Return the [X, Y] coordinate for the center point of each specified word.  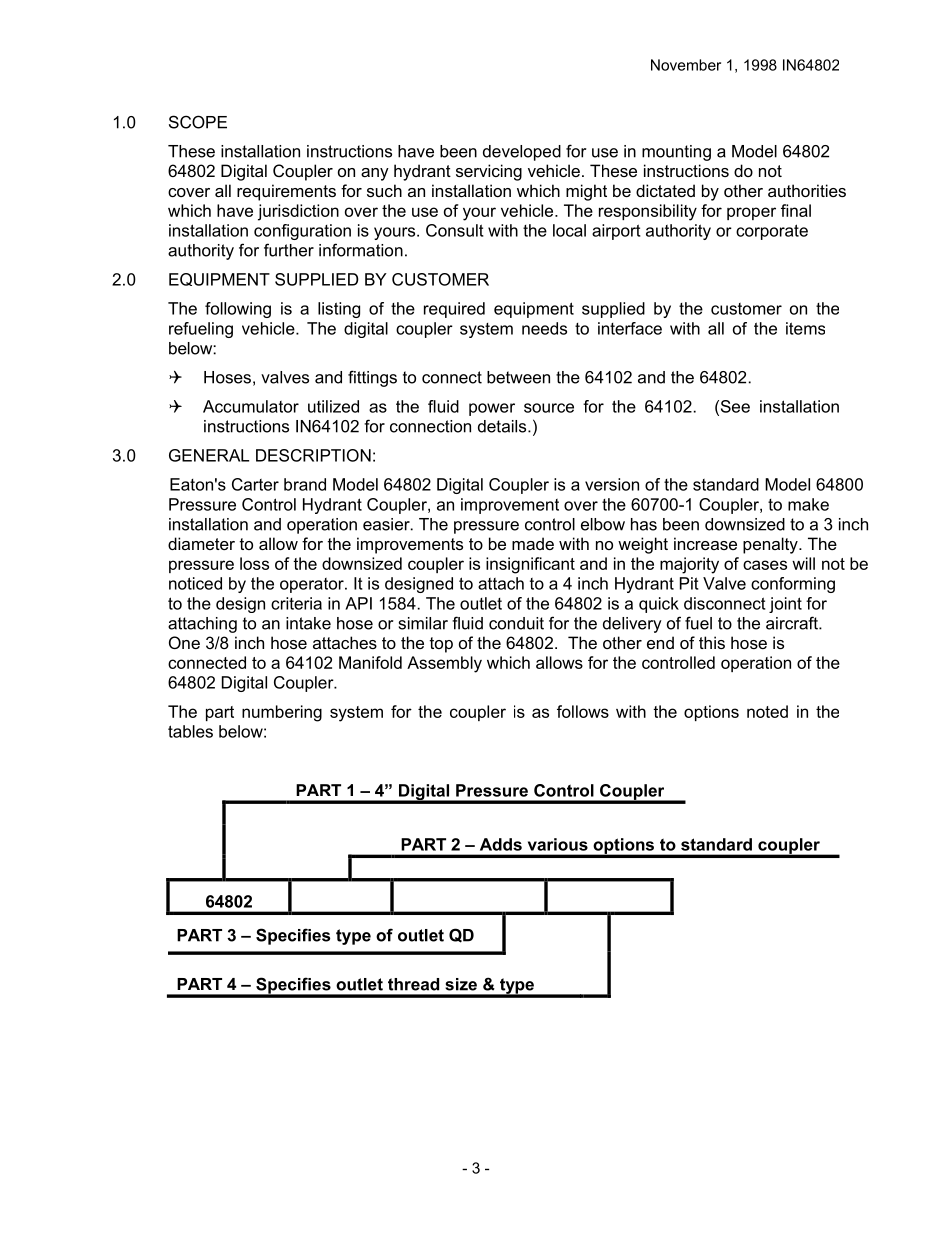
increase [705, 543]
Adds [501, 844]
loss [254, 563]
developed [522, 153]
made [533, 543]
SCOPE [198, 122]
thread [413, 984]
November [686, 65]
